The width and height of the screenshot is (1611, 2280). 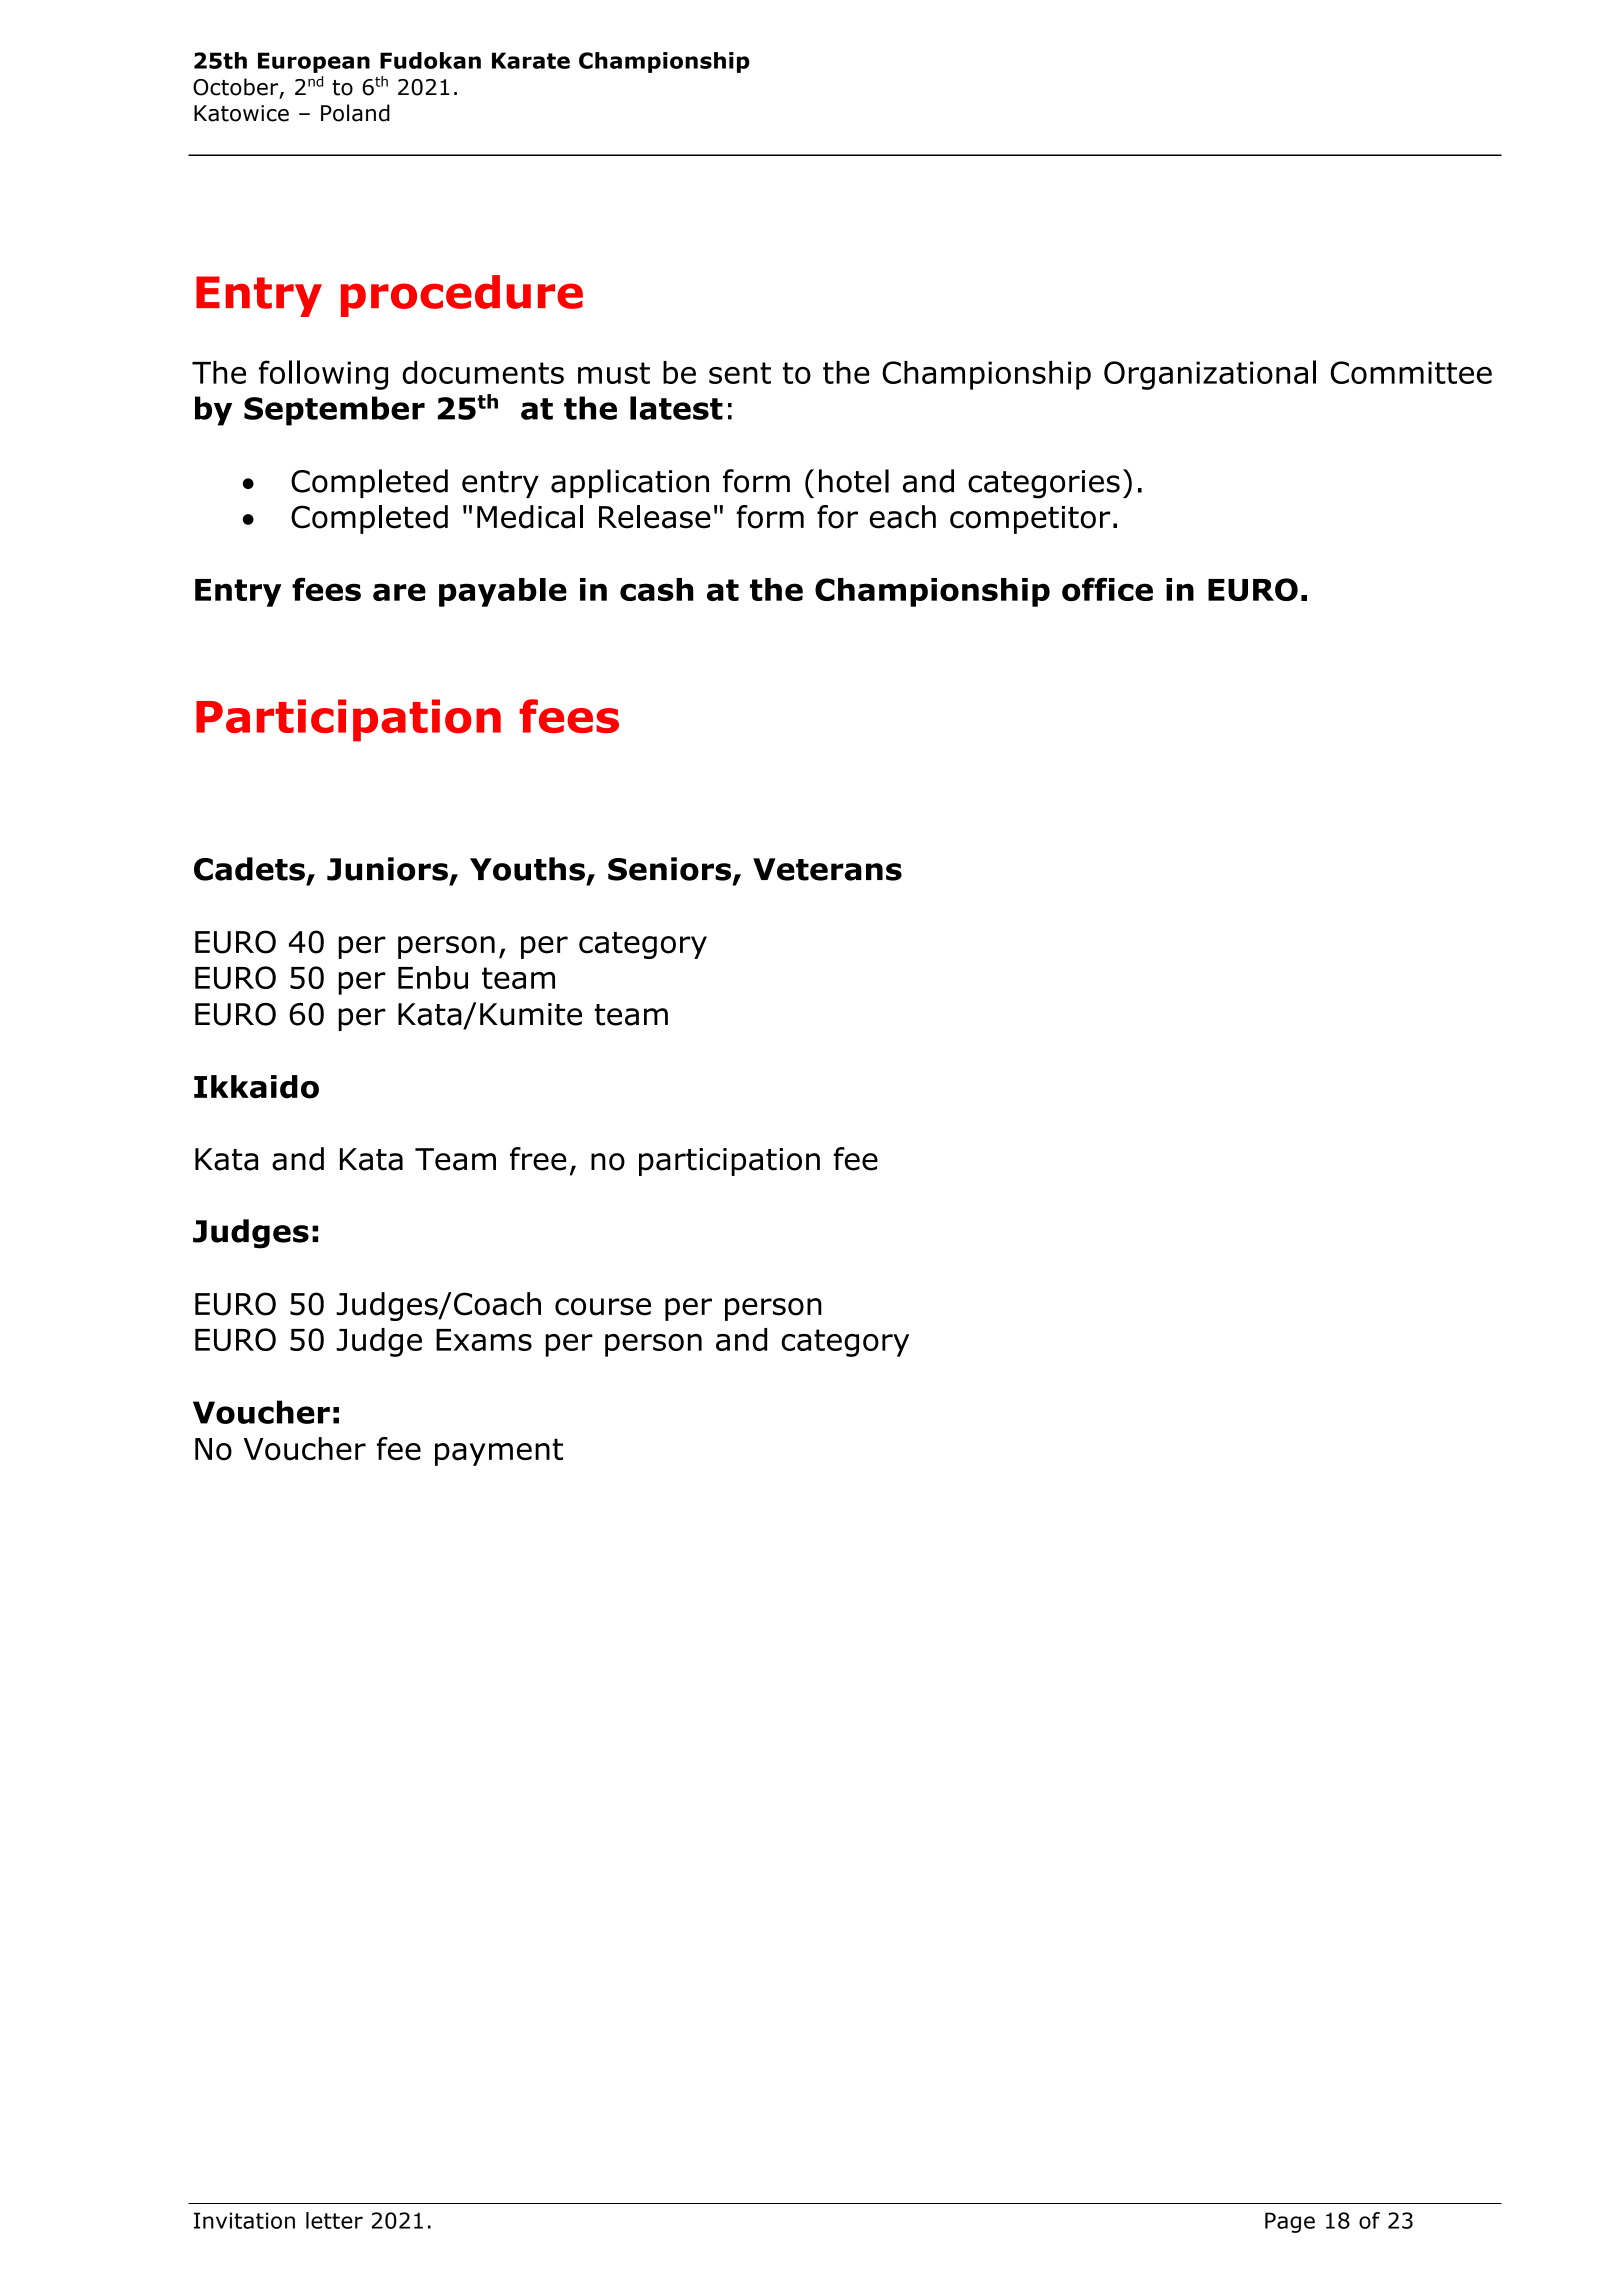 I want to click on letter, so click(x=334, y=2220).
